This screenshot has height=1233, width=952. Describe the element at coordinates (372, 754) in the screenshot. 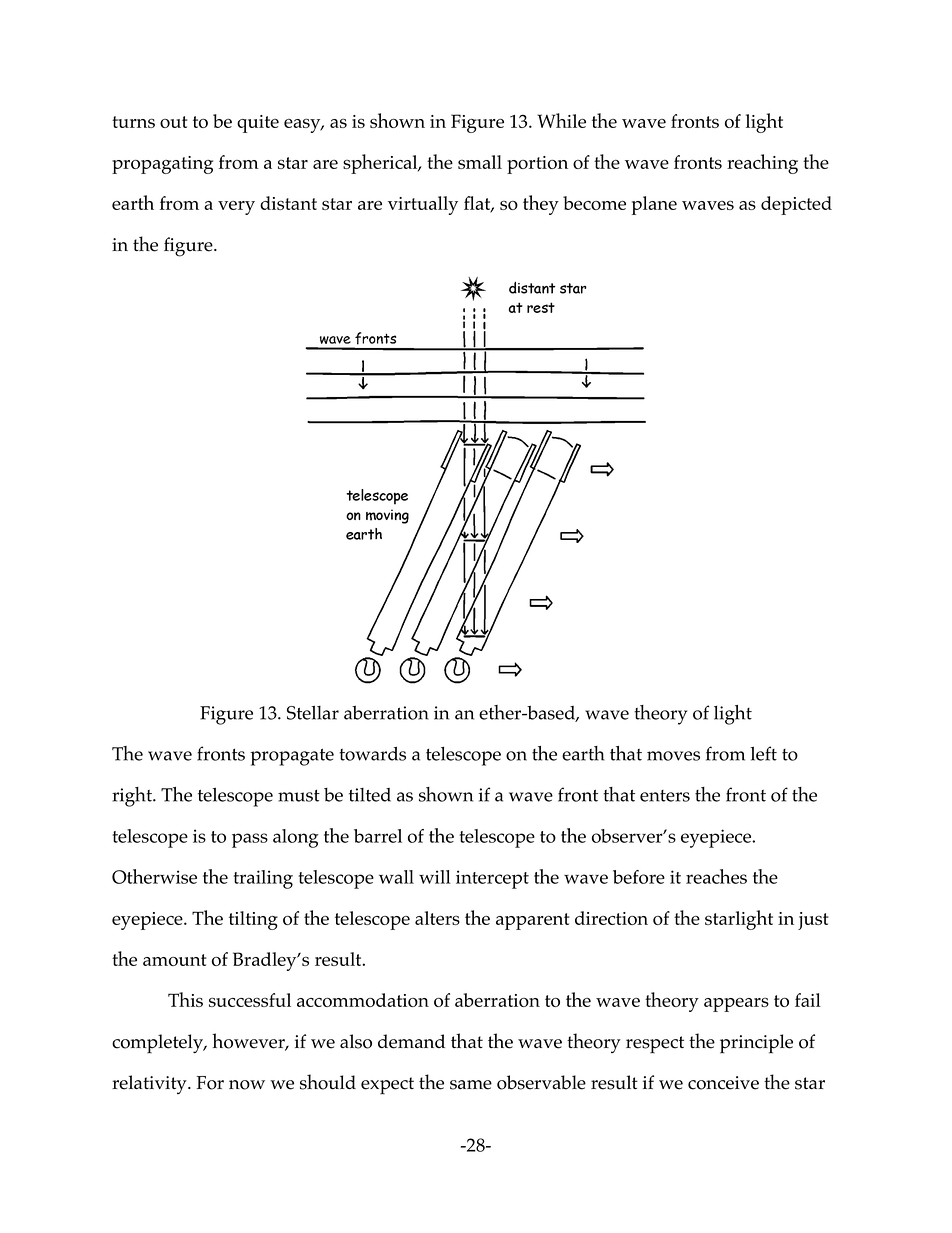

I see `towards` at that location.
